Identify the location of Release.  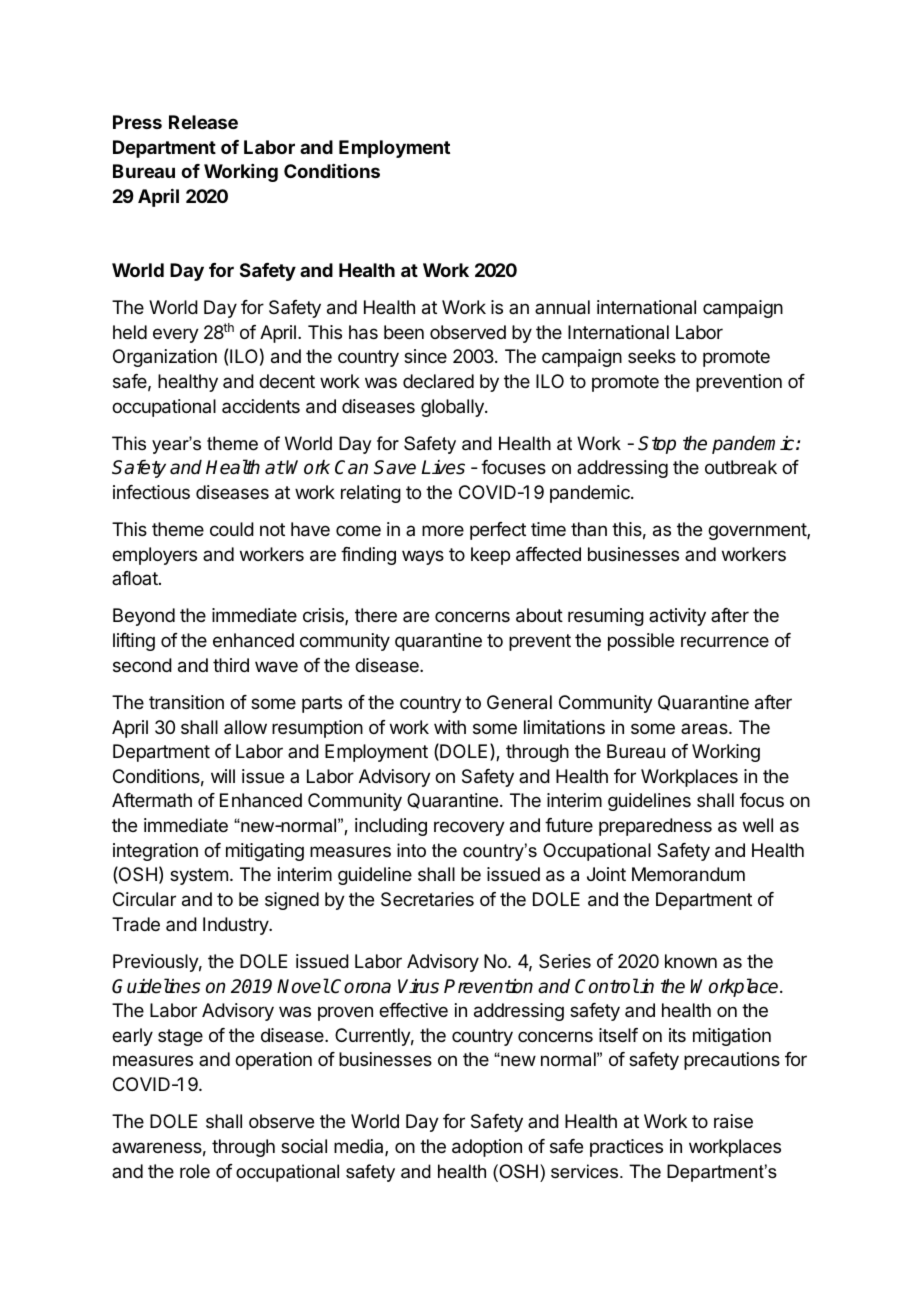
(203, 122).
